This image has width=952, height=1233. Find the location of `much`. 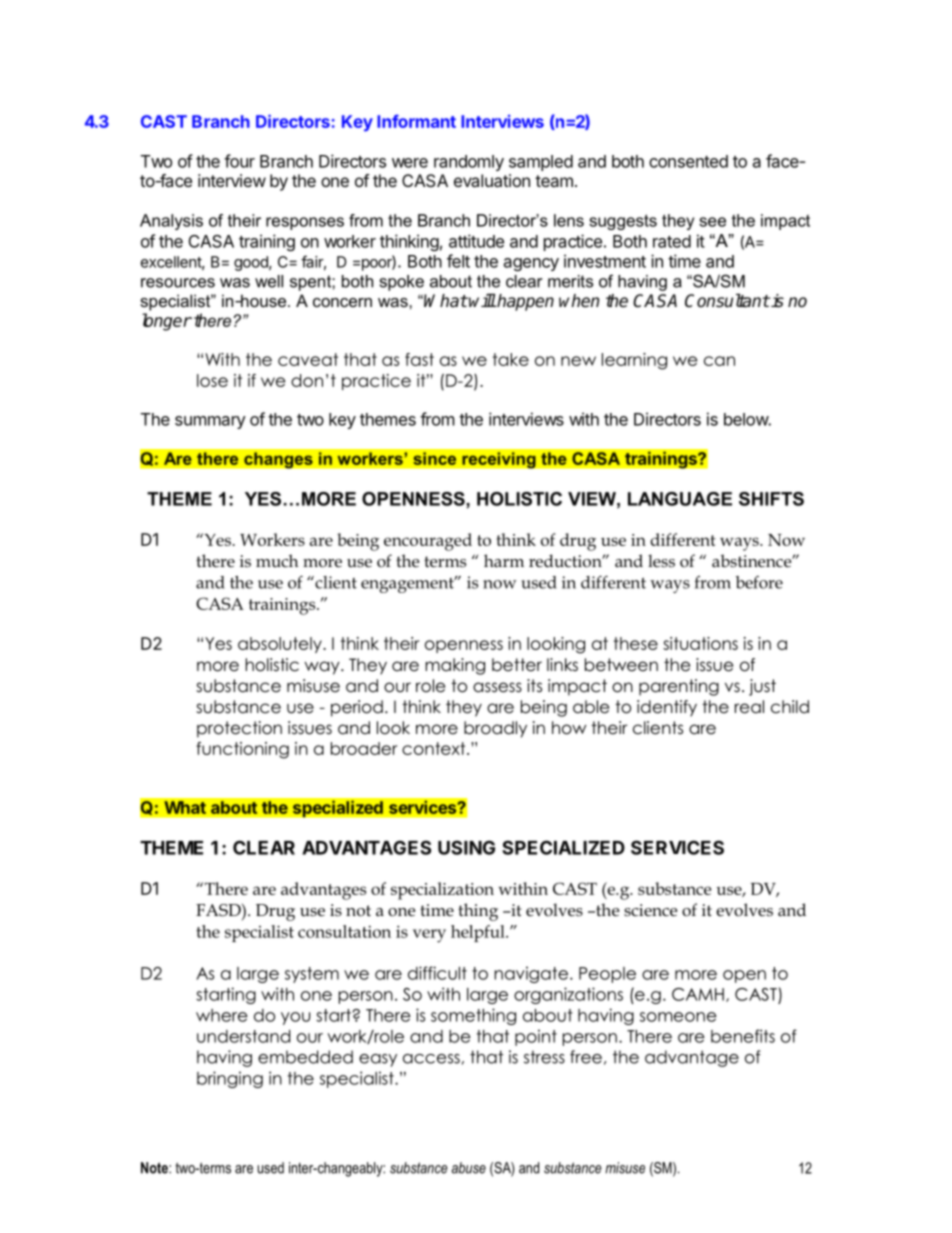

much is located at coordinates (277, 561).
